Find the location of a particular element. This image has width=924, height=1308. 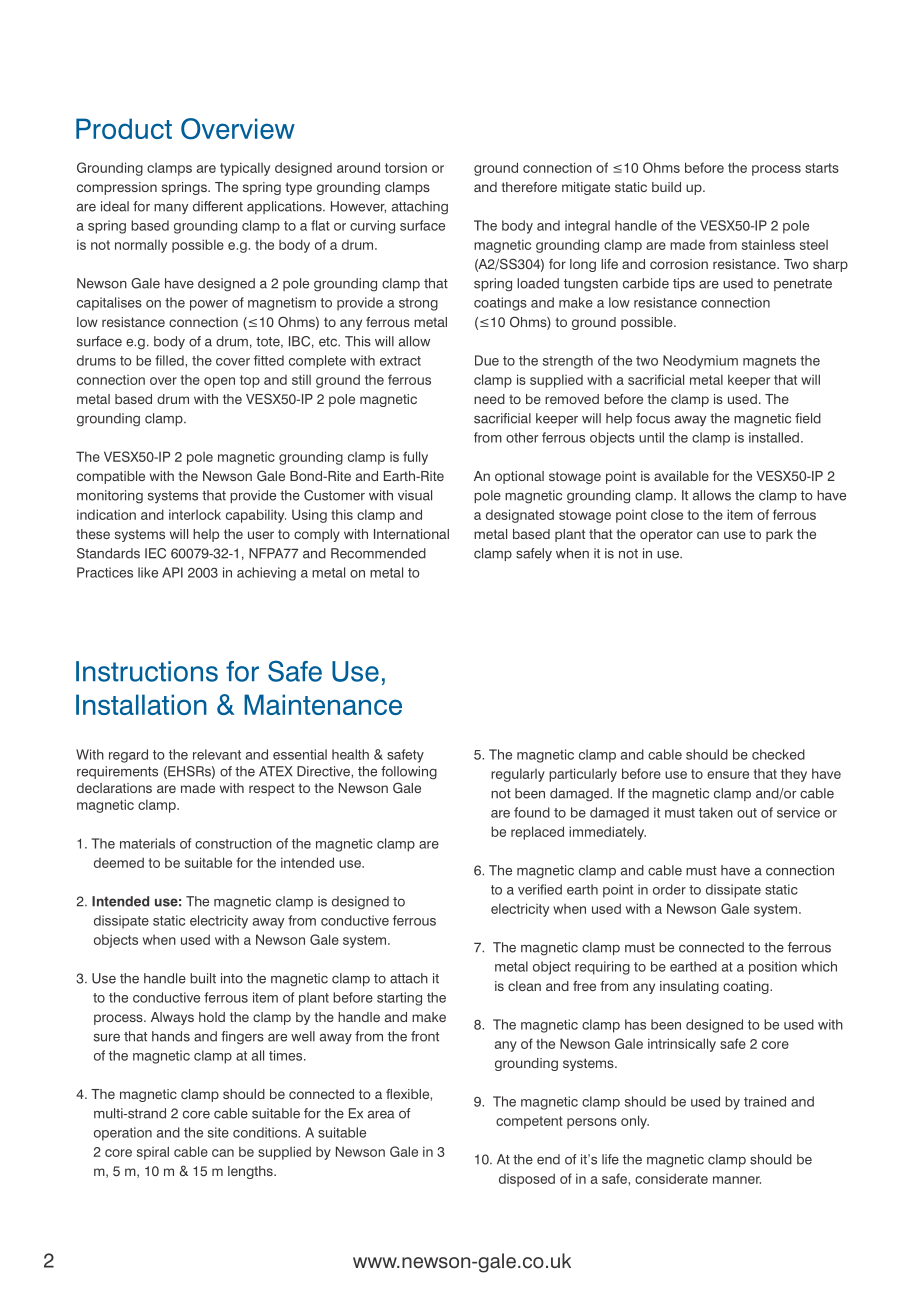

therefore is located at coordinates (529, 187).
